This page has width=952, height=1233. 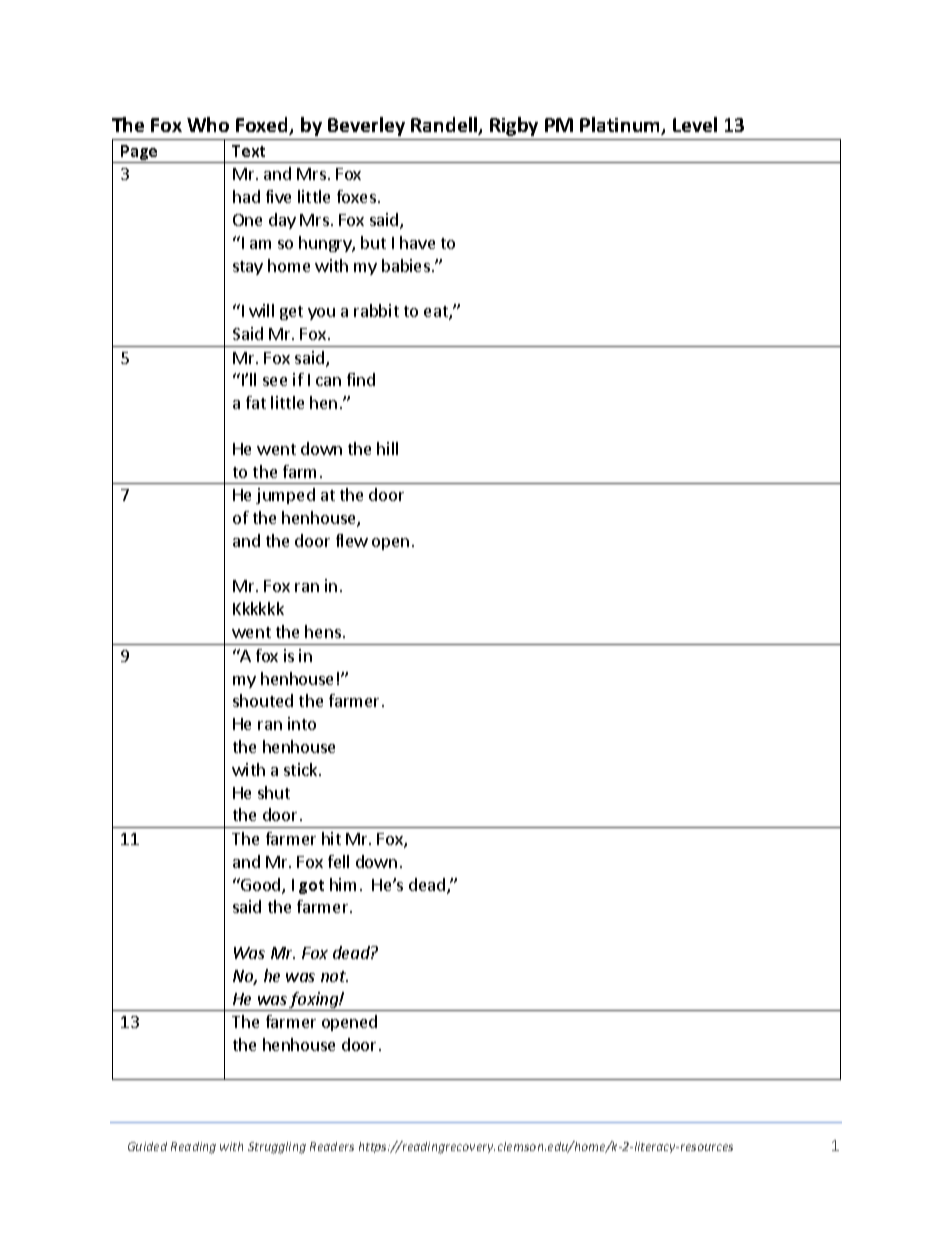 I want to click on fell, so click(x=338, y=861).
